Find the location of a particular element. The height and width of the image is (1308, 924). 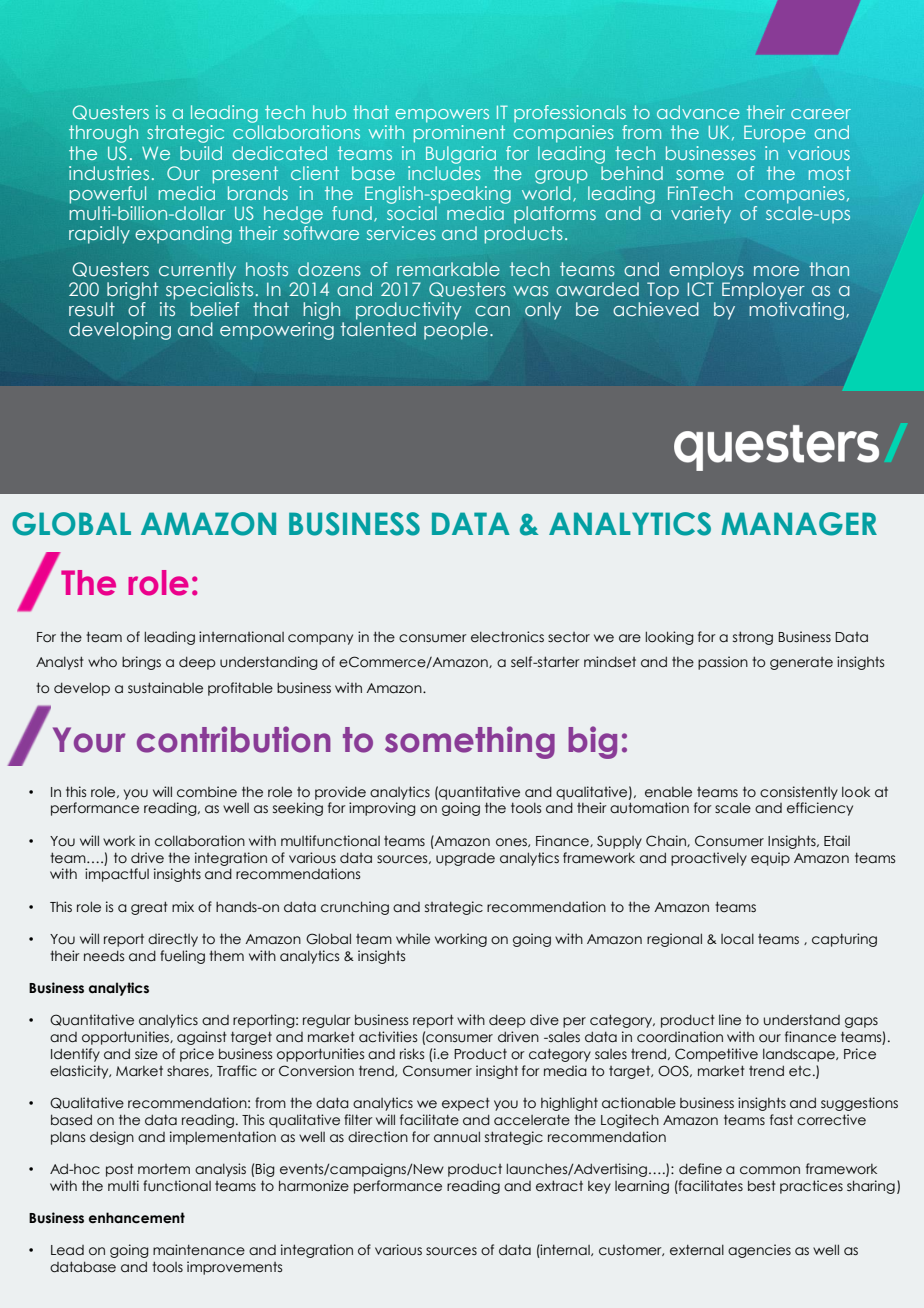

electronics is located at coordinates (507, 637).
